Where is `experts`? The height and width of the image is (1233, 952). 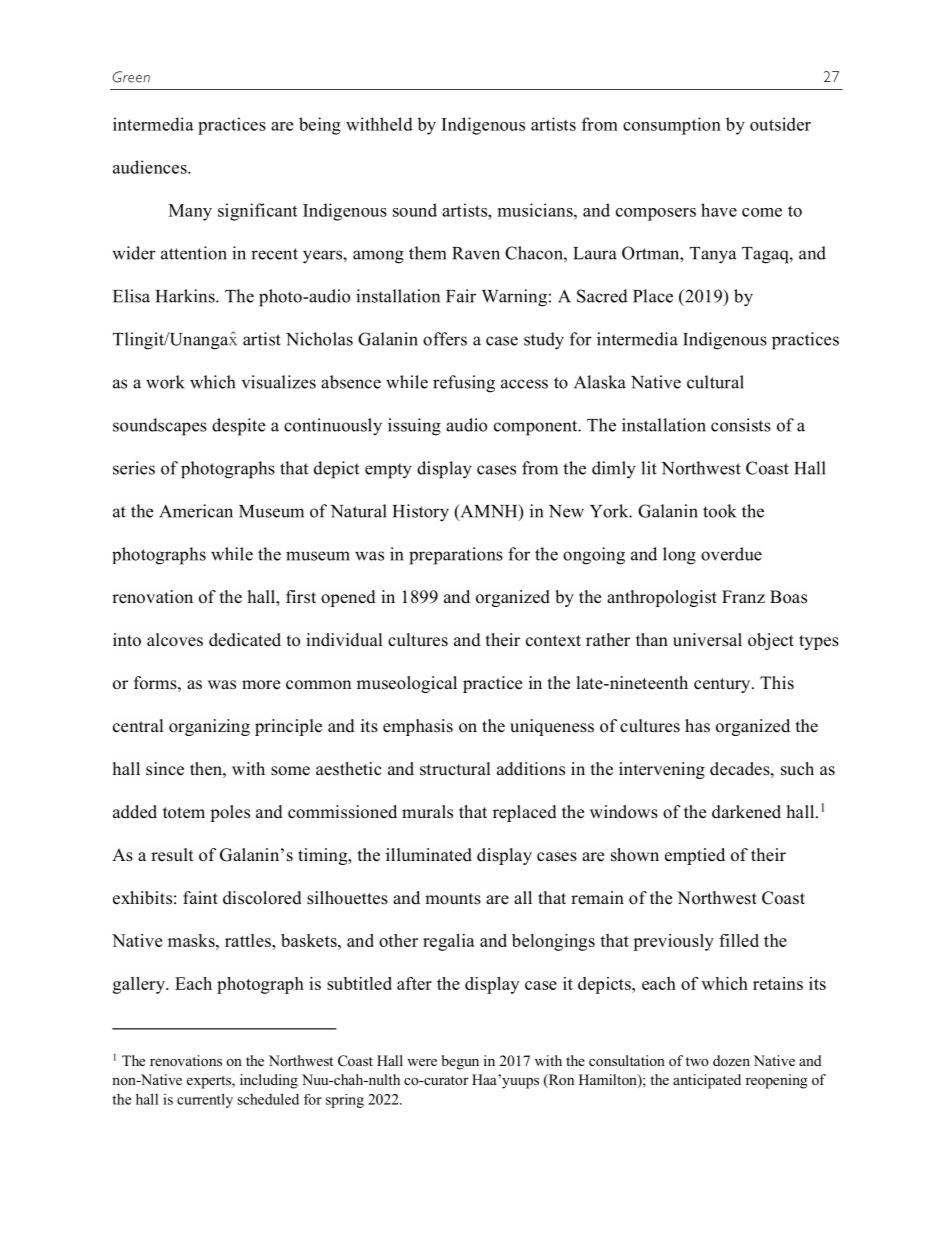
experts is located at coordinates (210, 1082).
